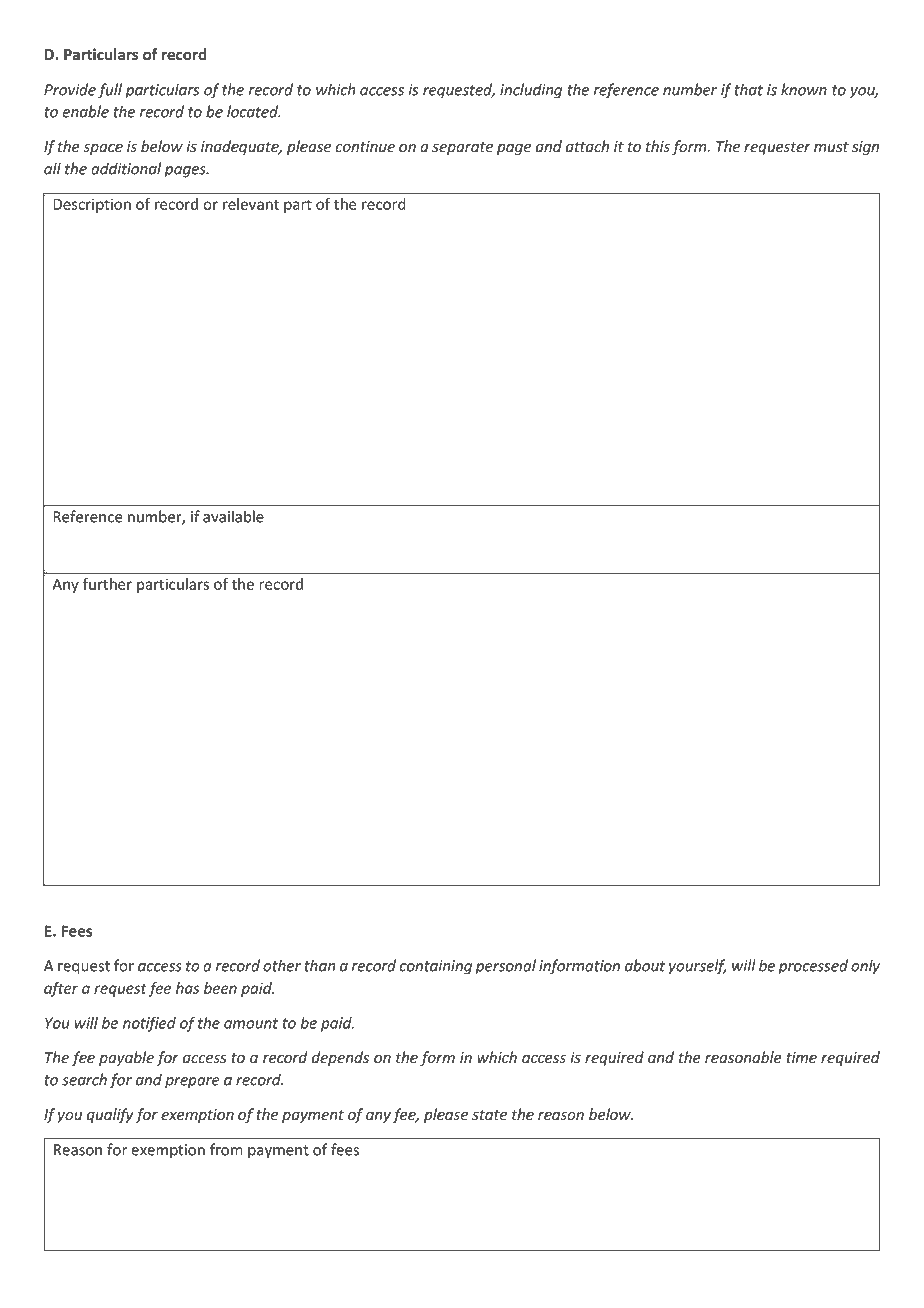  I want to click on separate, so click(462, 148).
